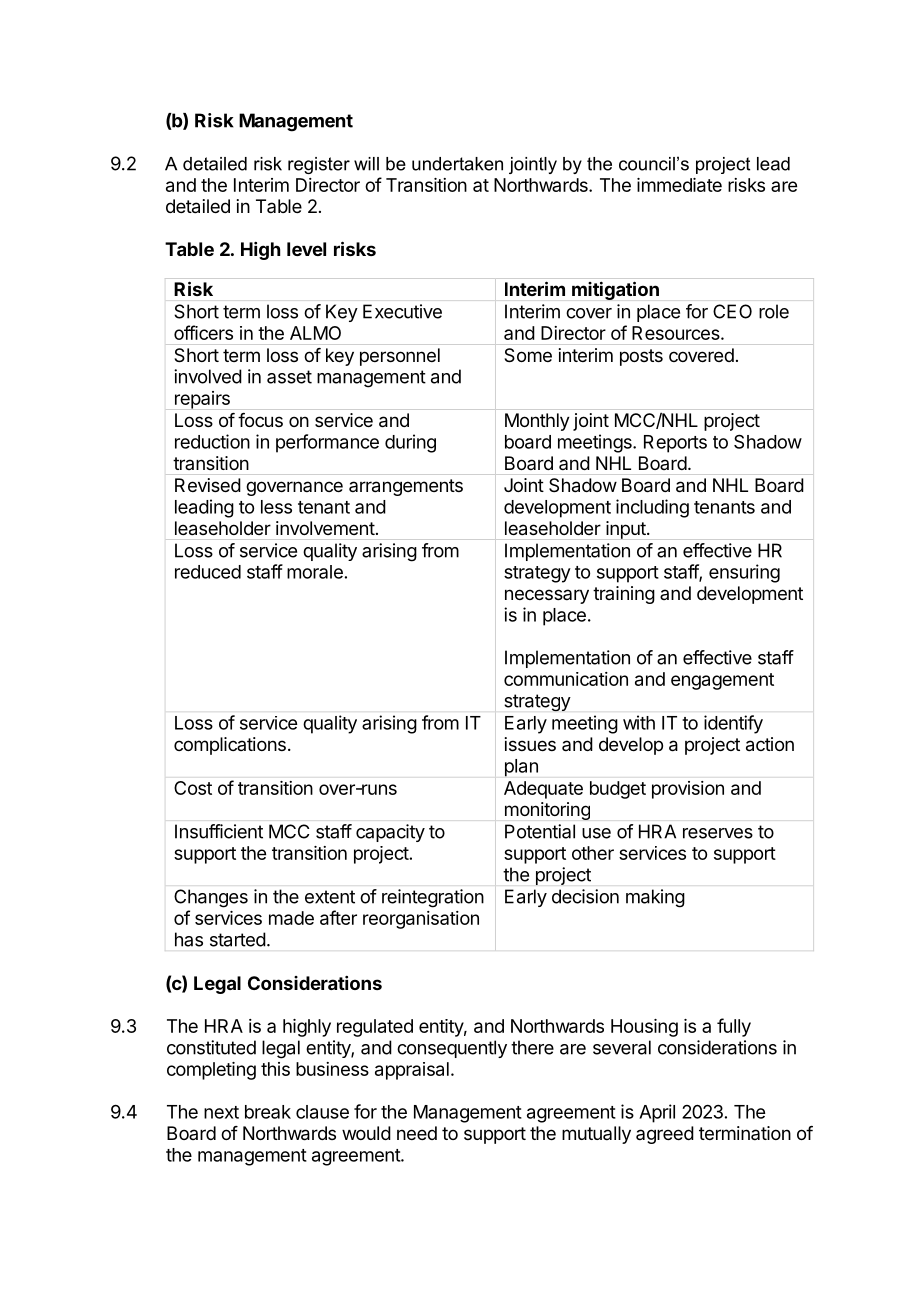 Image resolution: width=924 pixels, height=1308 pixels. What do you see at coordinates (537, 422) in the screenshot?
I see `Monthly` at bounding box center [537, 422].
